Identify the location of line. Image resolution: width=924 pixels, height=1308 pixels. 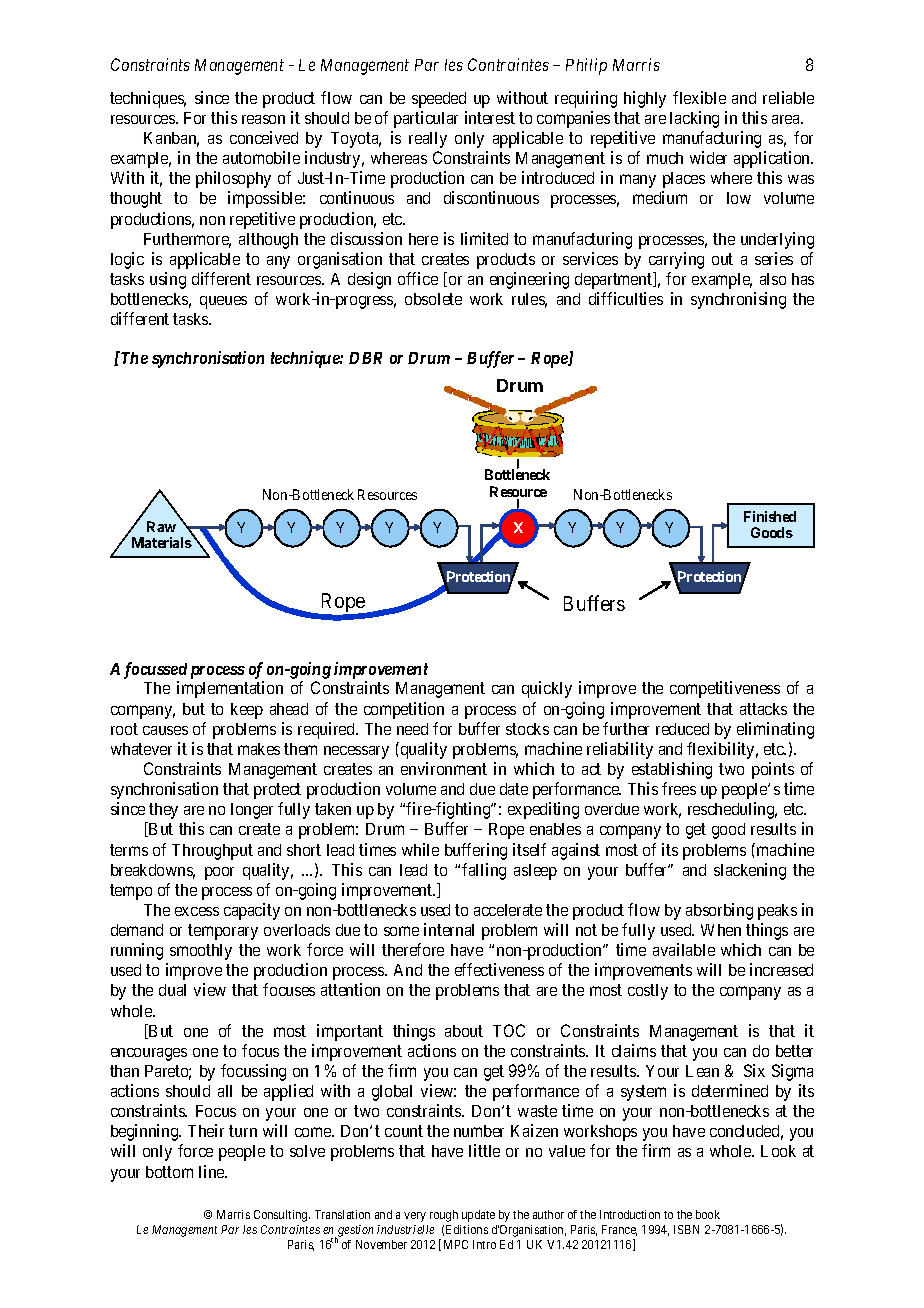
(212, 1171).
